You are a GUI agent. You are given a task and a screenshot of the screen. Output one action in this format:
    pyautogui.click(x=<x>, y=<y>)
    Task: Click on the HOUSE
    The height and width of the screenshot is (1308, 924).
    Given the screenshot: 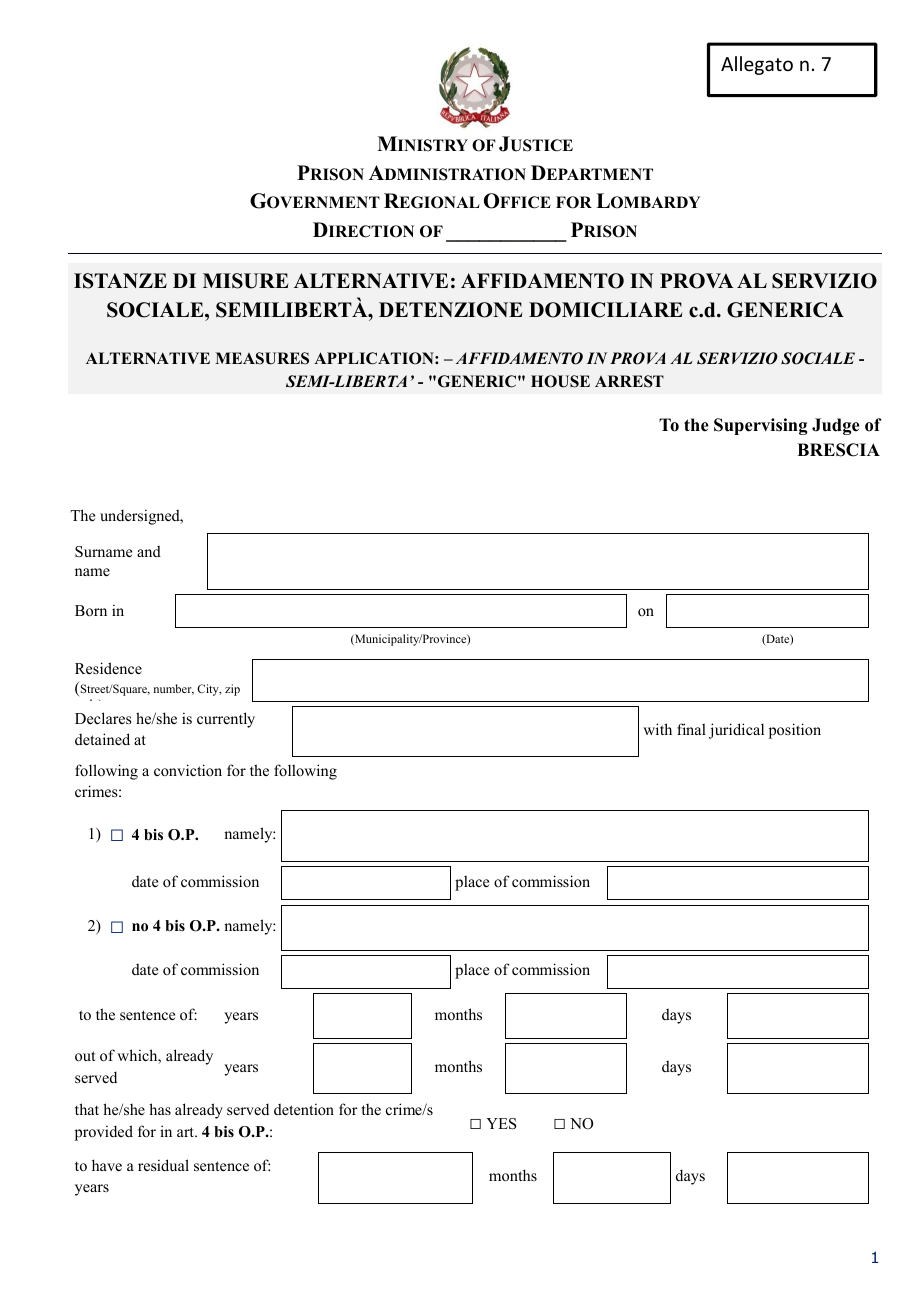 What is the action you would take?
    pyautogui.click(x=560, y=381)
